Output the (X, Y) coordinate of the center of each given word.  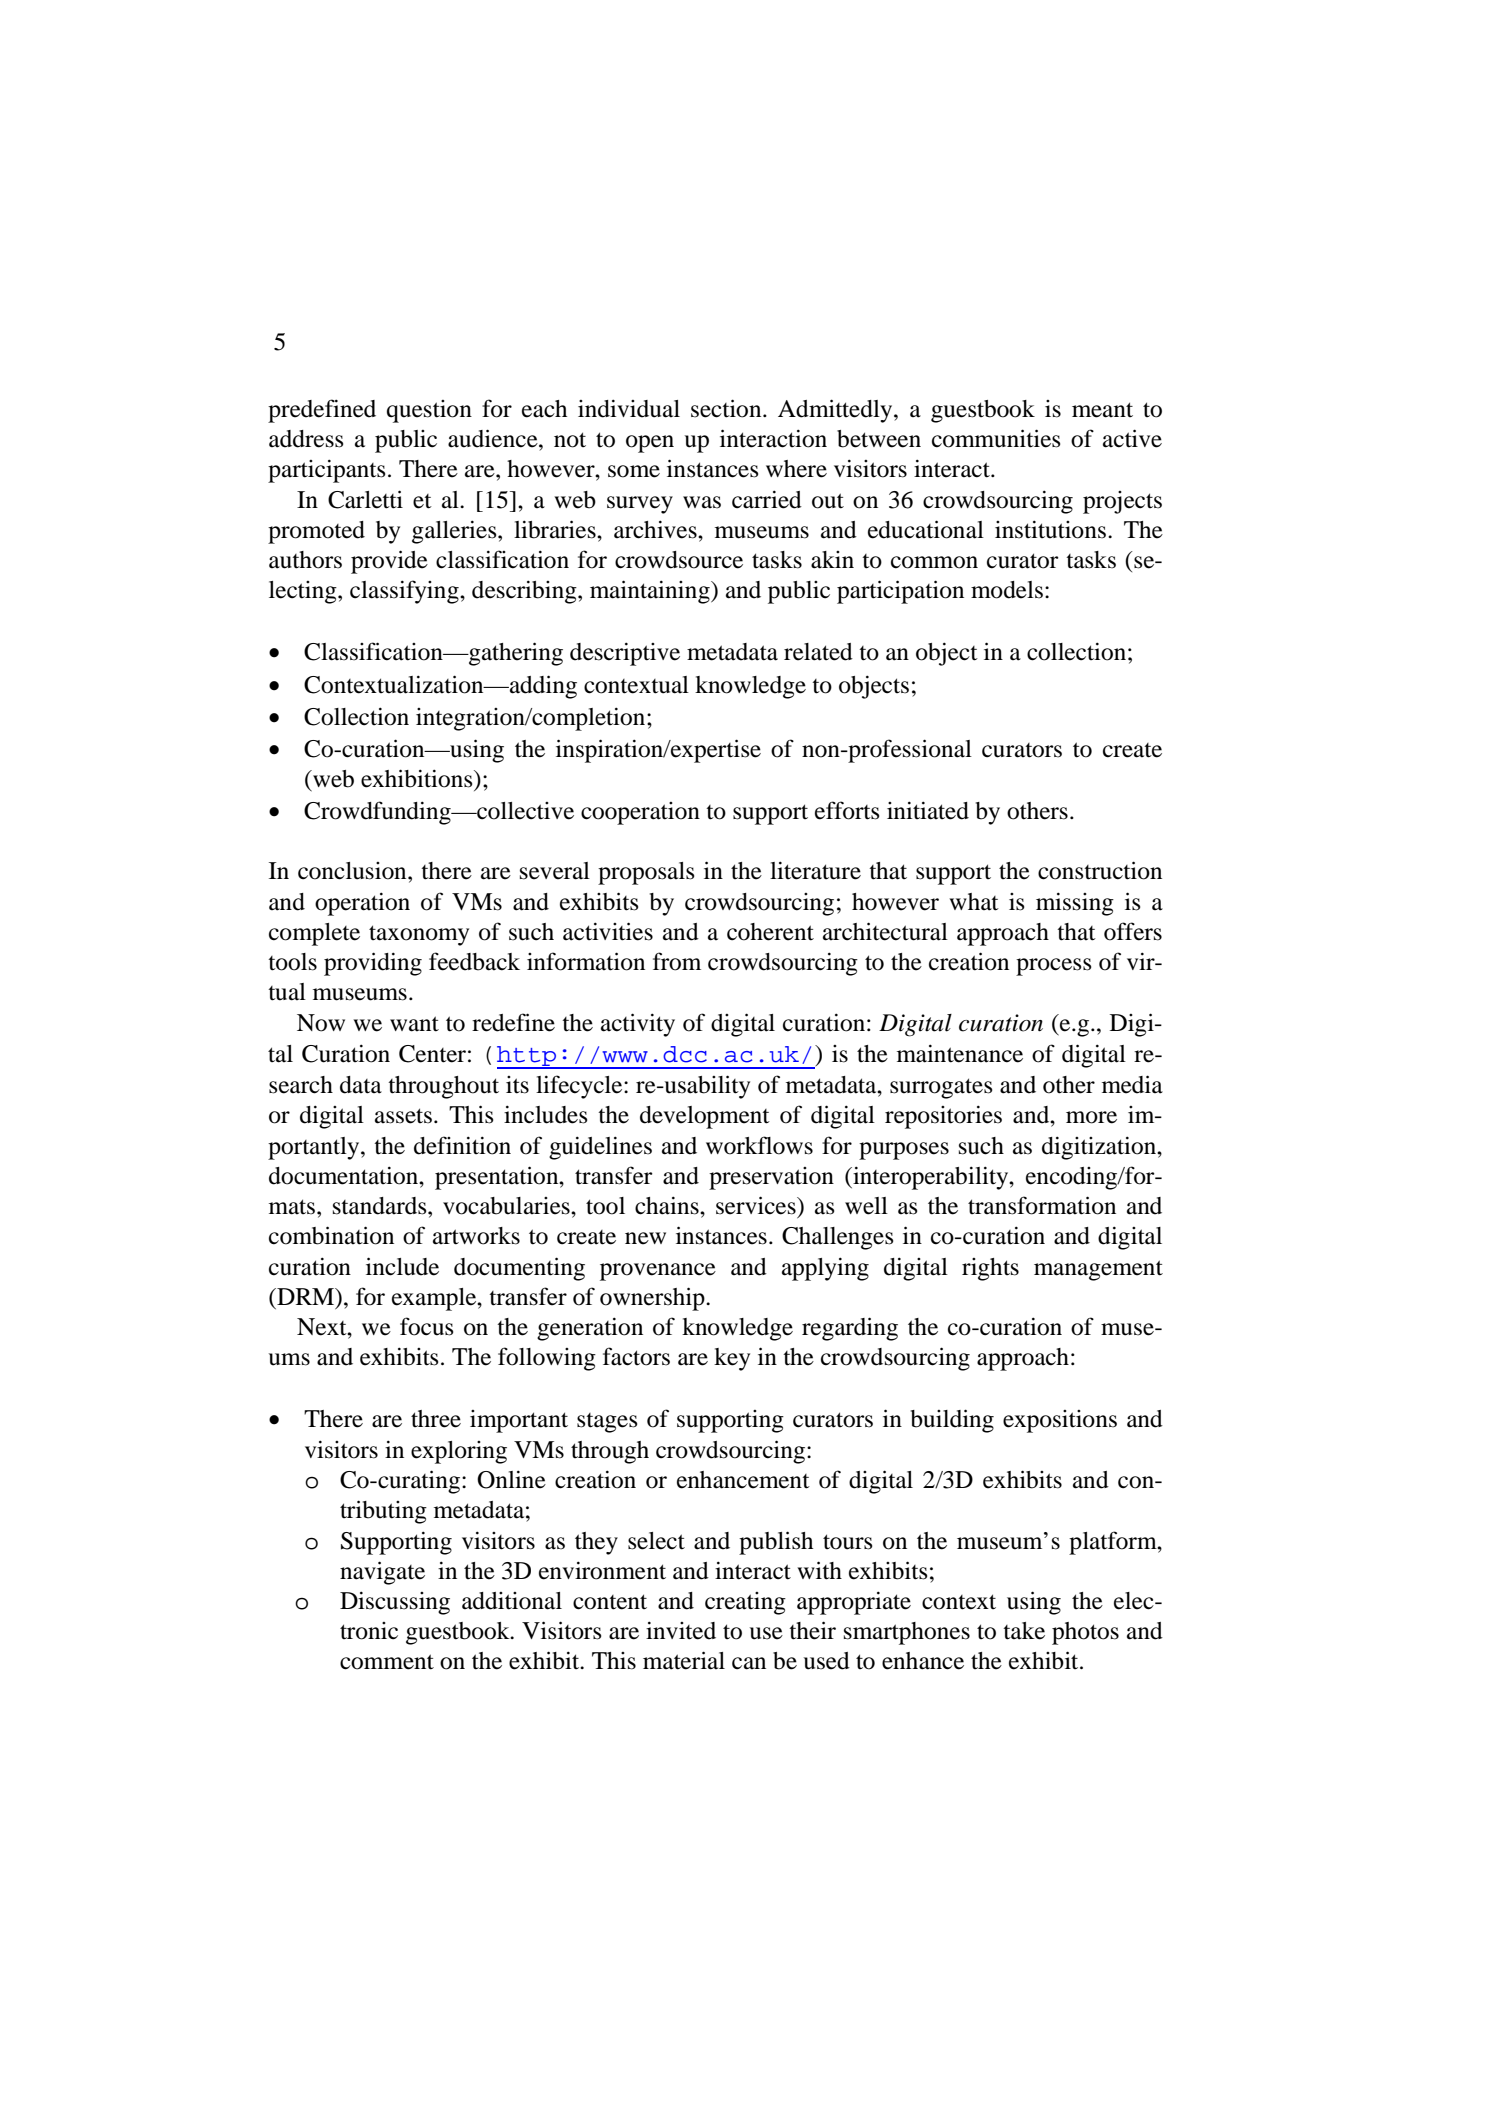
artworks (476, 1236)
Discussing (395, 1603)
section (727, 408)
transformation (1042, 1205)
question (429, 411)
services (757, 1205)
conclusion (353, 871)
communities (996, 438)
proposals (646, 873)
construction (1100, 870)
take (1024, 1631)
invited (681, 1630)
